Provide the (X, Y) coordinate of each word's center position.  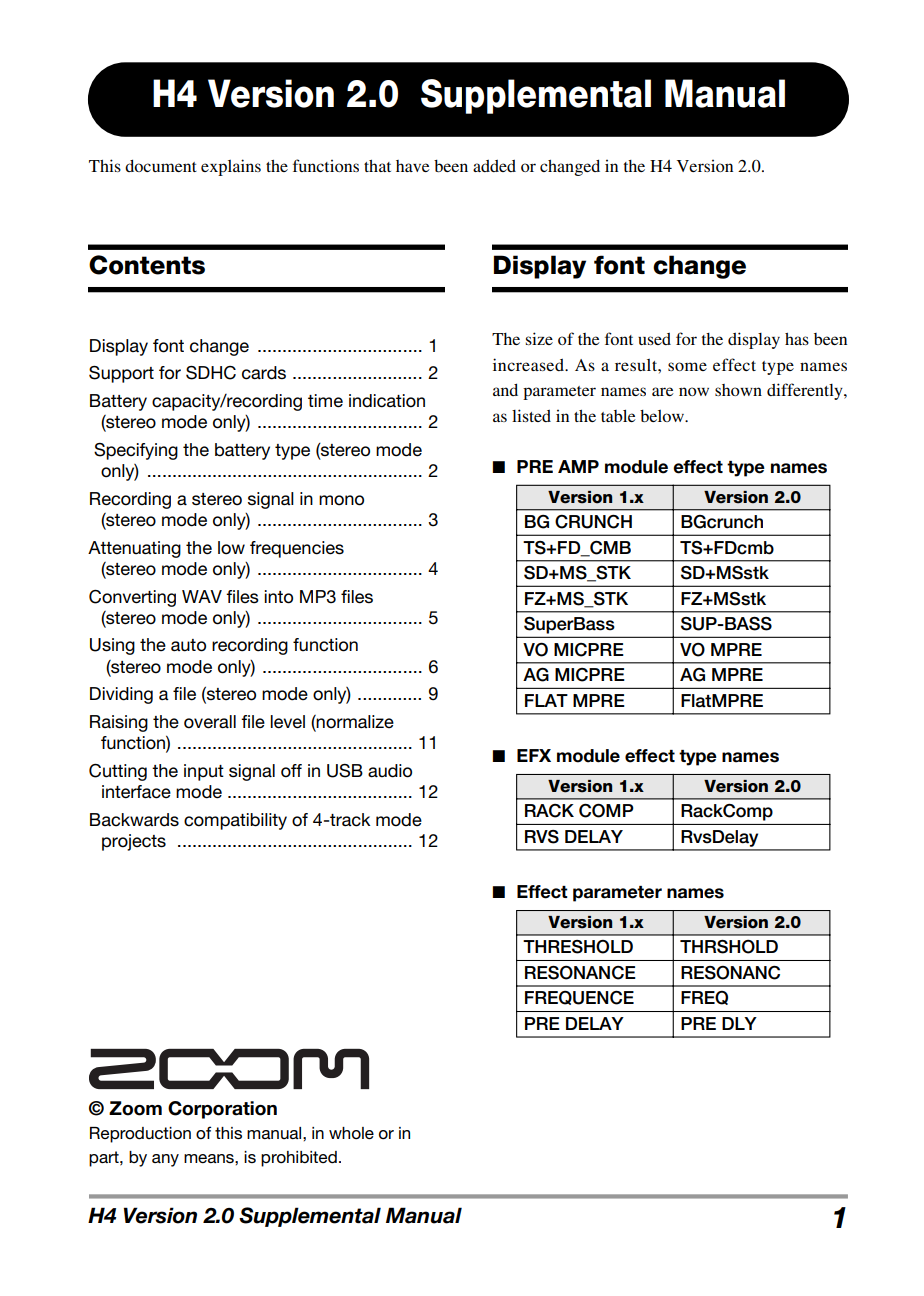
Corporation (222, 1110)
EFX (534, 755)
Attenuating (134, 549)
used (654, 339)
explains (231, 167)
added (494, 166)
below (663, 416)
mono (341, 500)
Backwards (134, 820)
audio (390, 771)
